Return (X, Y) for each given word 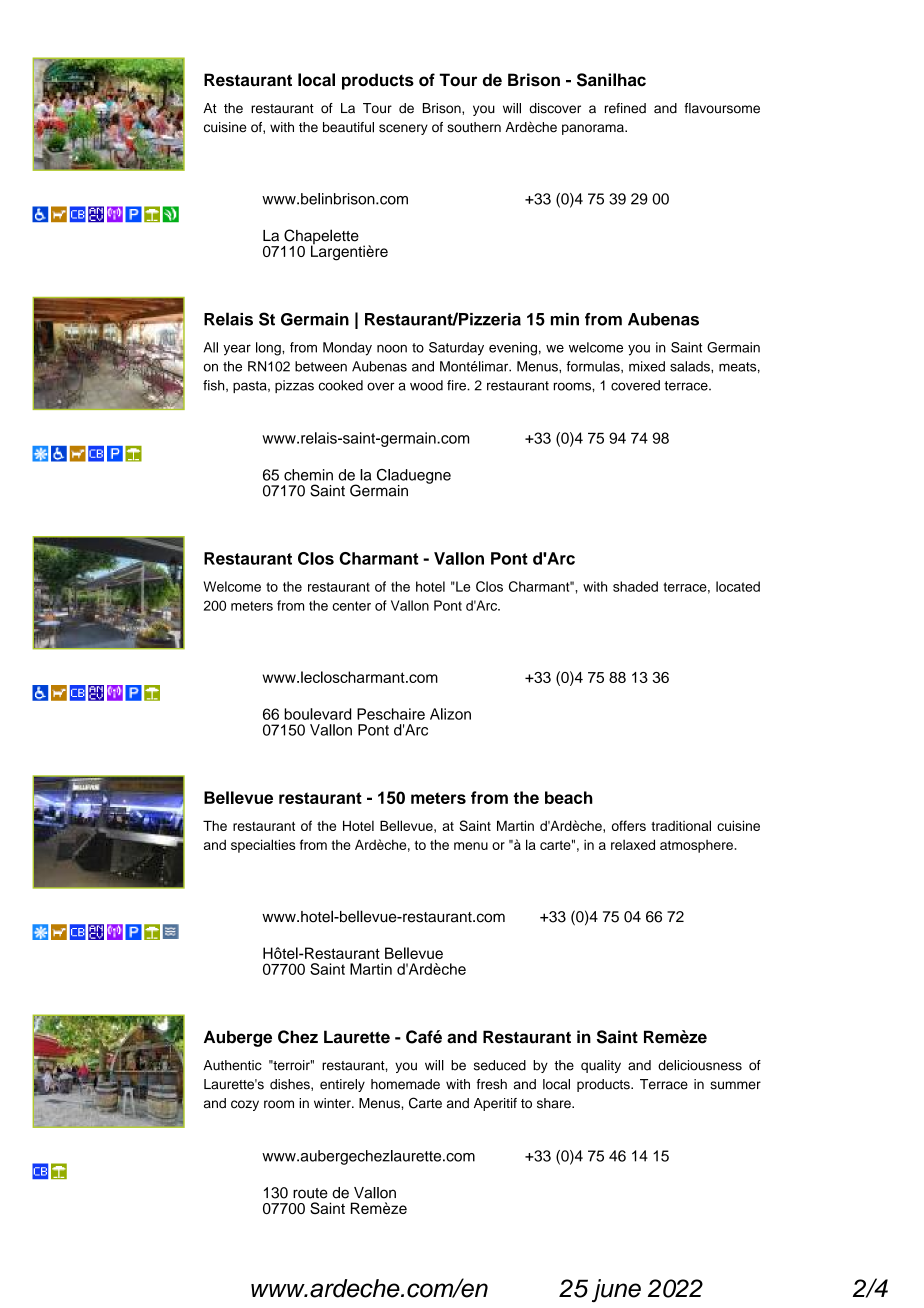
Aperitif (495, 1104)
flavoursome (722, 108)
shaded (635, 586)
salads (691, 366)
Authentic (232, 1065)
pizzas (294, 386)
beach (569, 797)
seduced (500, 1065)
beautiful (348, 127)
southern (474, 127)
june (616, 1290)
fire (457, 385)
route (310, 1193)
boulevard (317, 714)
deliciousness (700, 1065)
